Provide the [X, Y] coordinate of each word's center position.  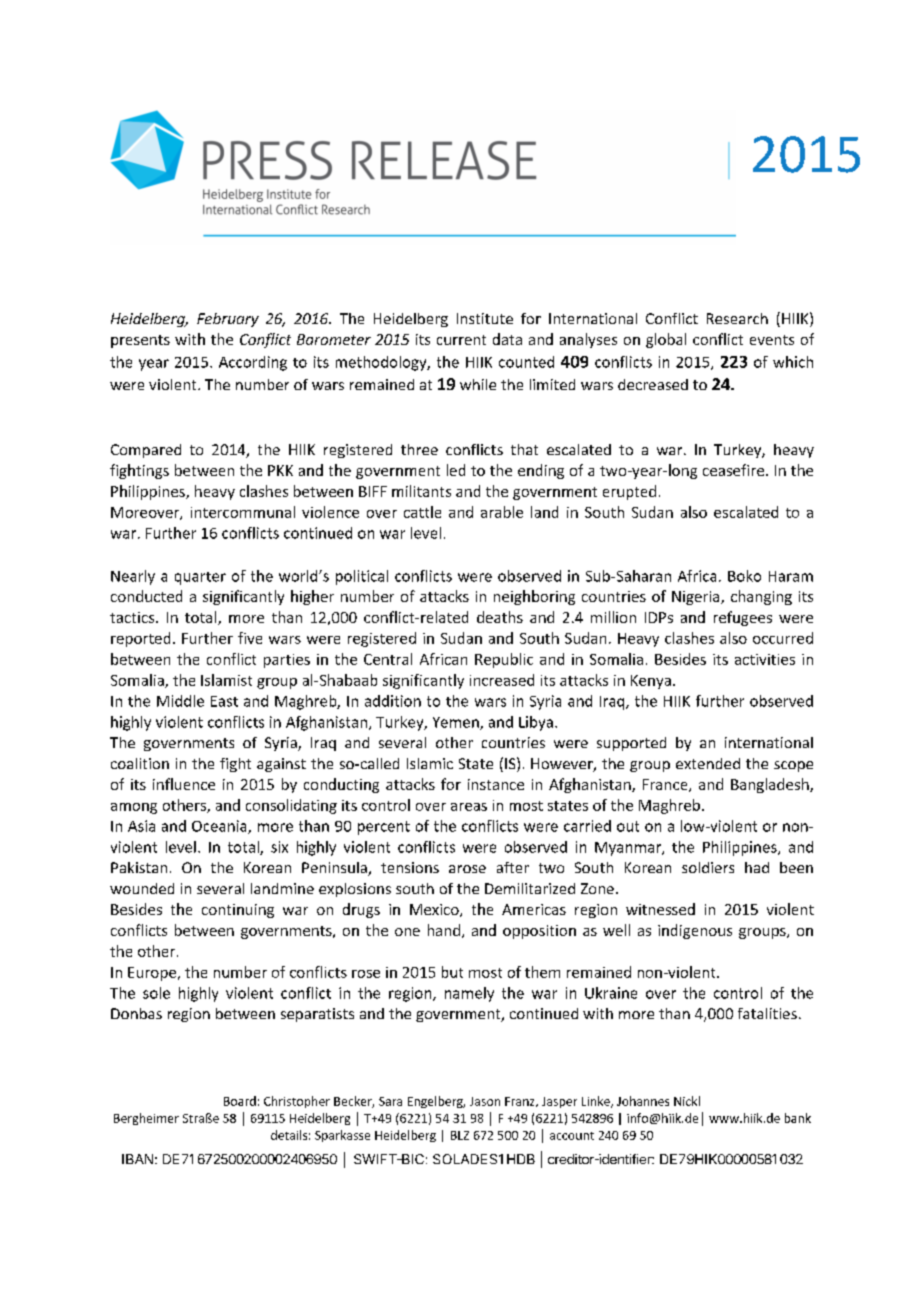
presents [140, 341]
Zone [597, 888]
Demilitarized [530, 888]
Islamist [226, 680]
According [253, 363]
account [572, 1136]
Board [240, 1101]
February [228, 320]
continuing [238, 911]
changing [761, 597]
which [793, 362]
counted [526, 362]
